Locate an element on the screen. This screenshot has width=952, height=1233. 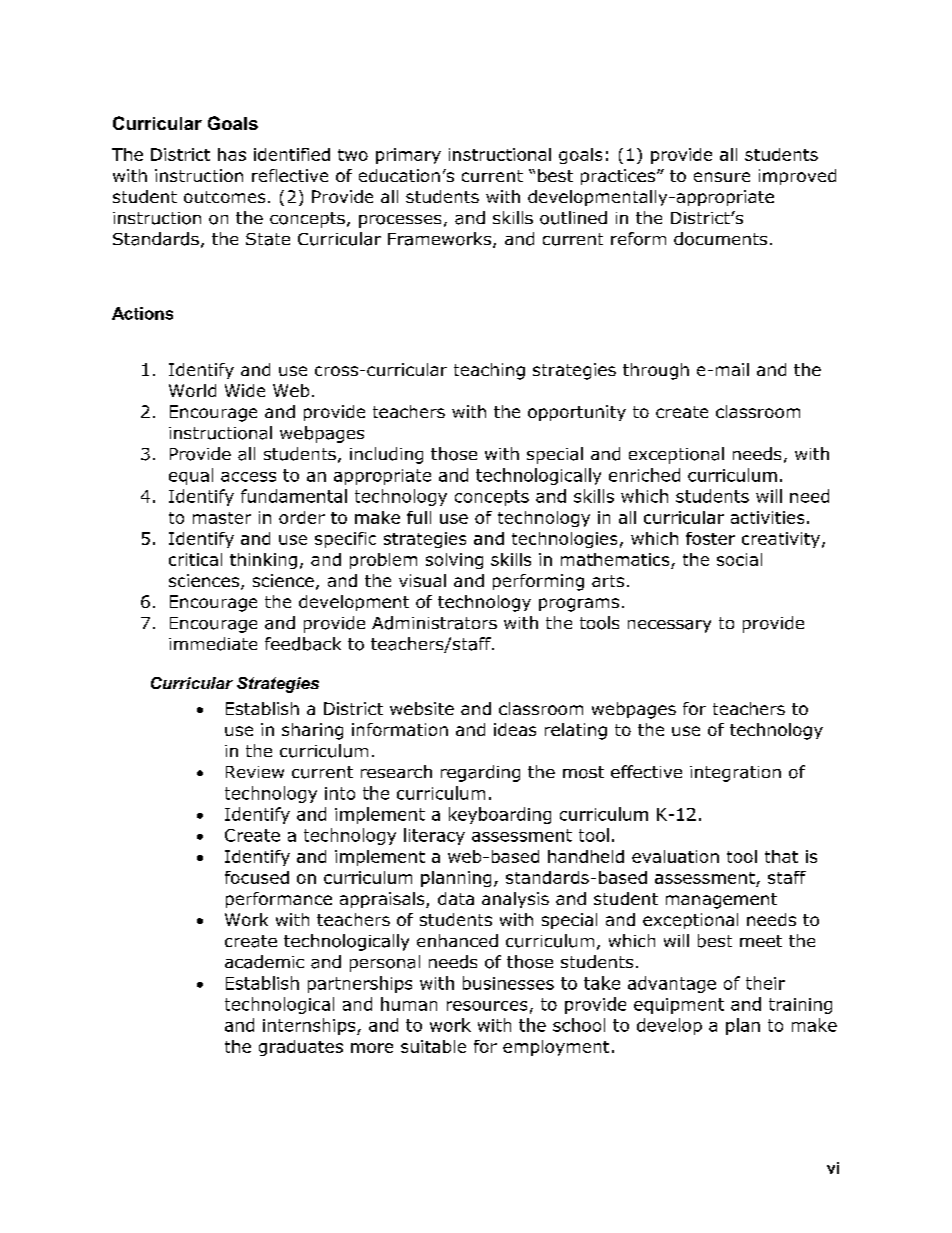
integration is located at coordinates (735, 774).
